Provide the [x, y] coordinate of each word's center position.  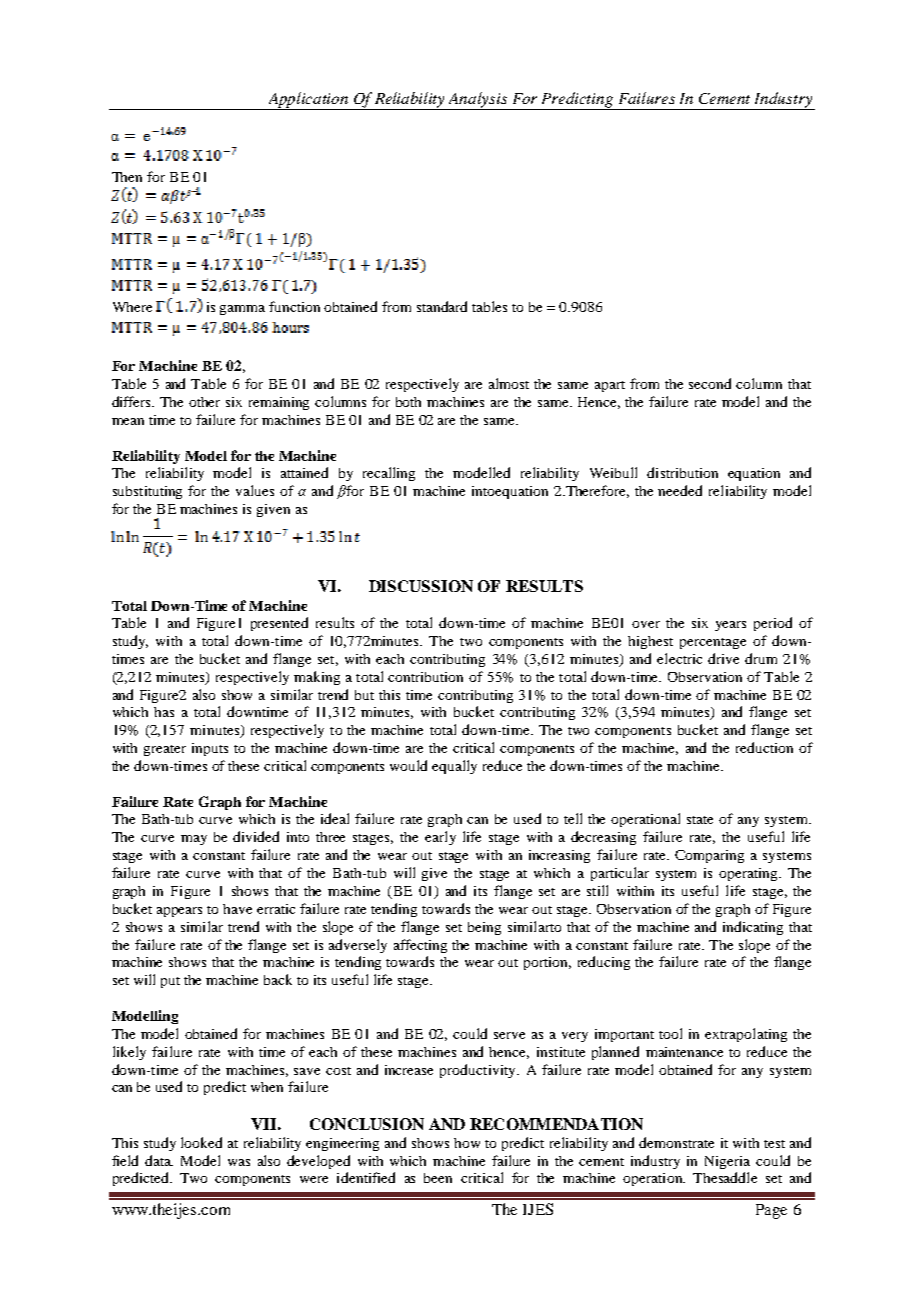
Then [127, 177]
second [710, 383]
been [438, 1178]
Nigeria [727, 1162]
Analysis [478, 101]
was [239, 1162]
